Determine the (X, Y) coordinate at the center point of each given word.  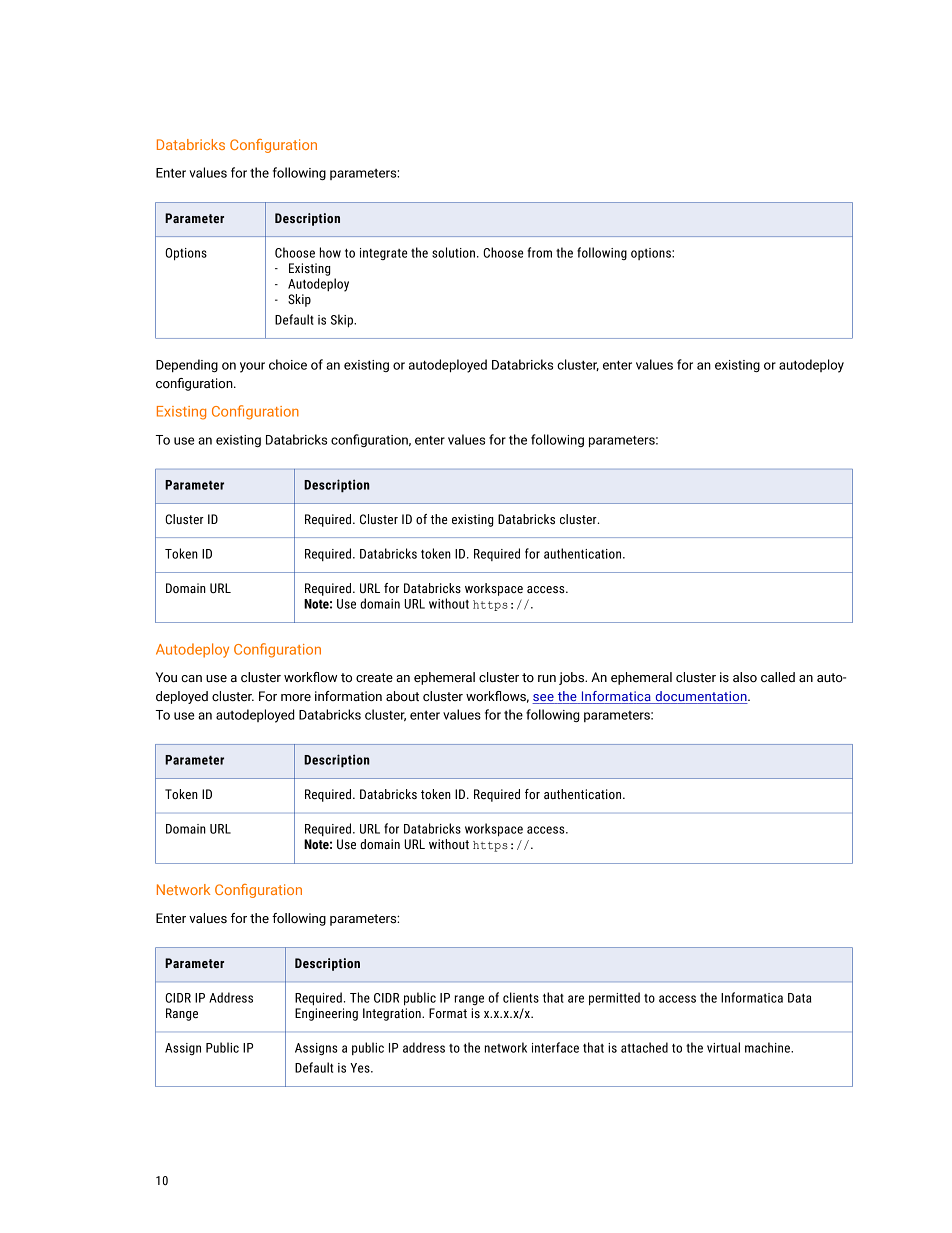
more (296, 697)
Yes (361, 1068)
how (330, 252)
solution (453, 252)
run (547, 678)
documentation (702, 696)
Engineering (326, 1014)
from (539, 252)
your (252, 367)
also (745, 677)
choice (288, 364)
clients (521, 997)
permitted (614, 998)
